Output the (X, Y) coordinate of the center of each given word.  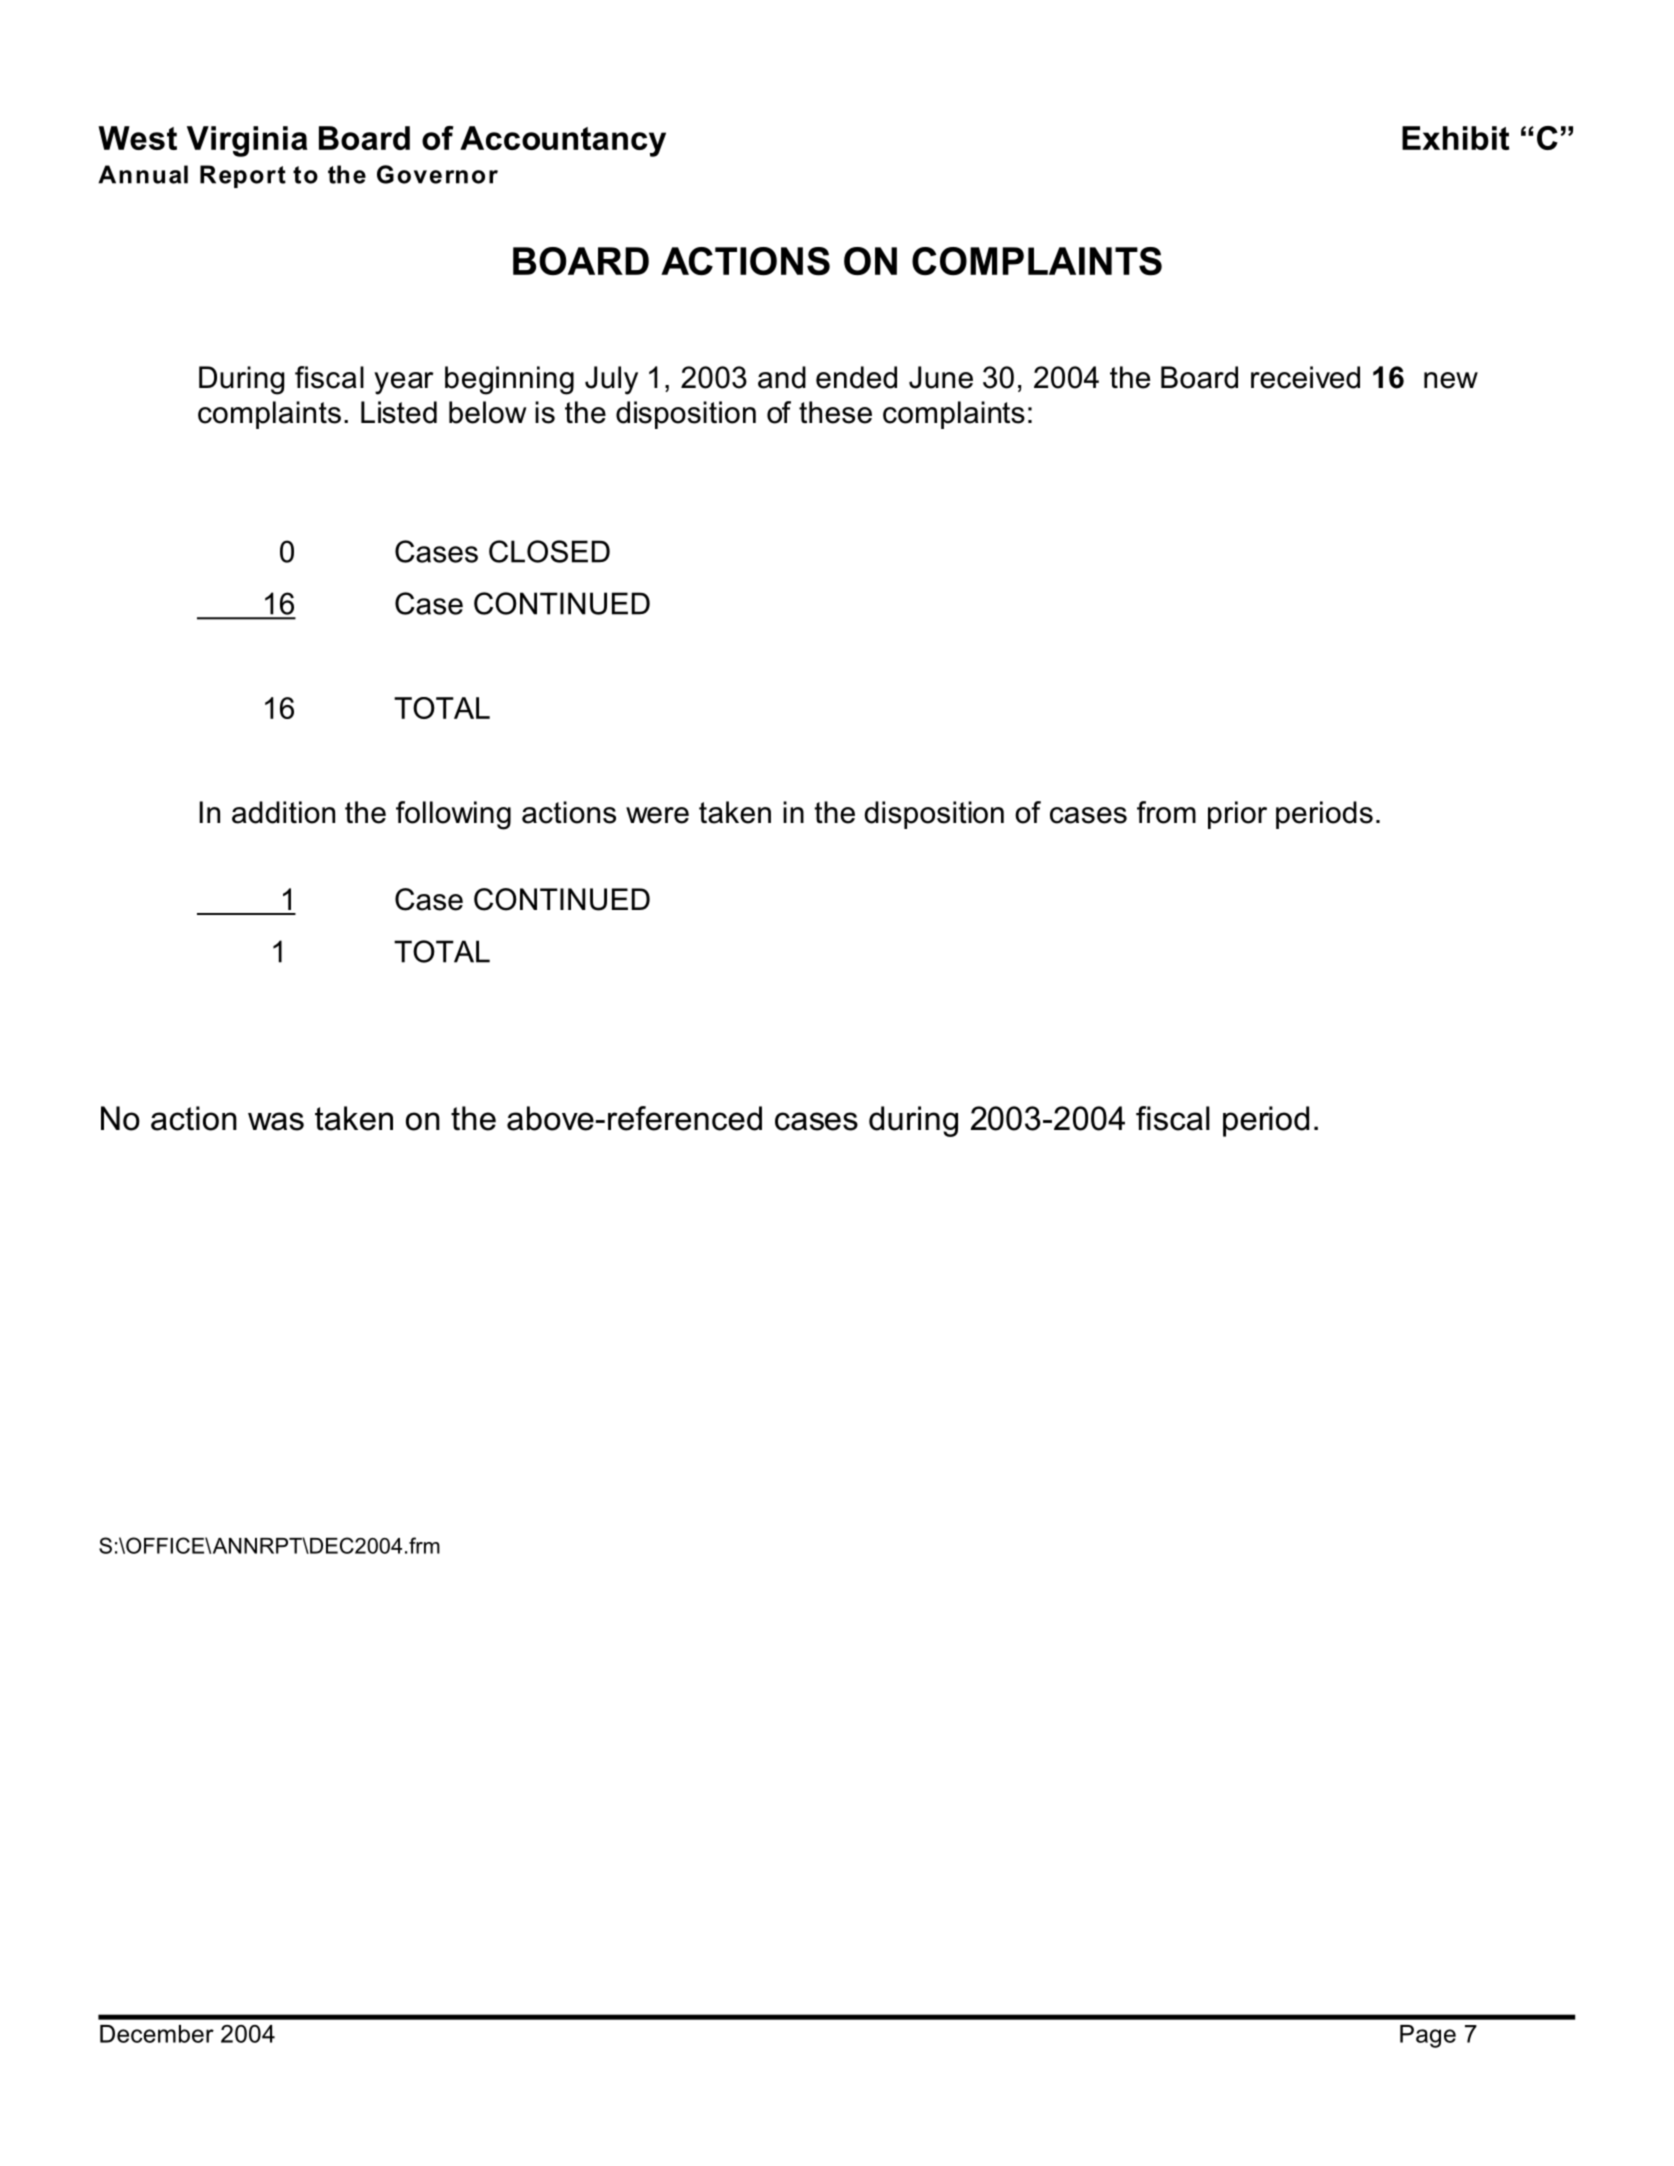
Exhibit (1455, 138)
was (276, 1121)
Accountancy (563, 141)
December (157, 2034)
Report (243, 176)
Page (1428, 2036)
